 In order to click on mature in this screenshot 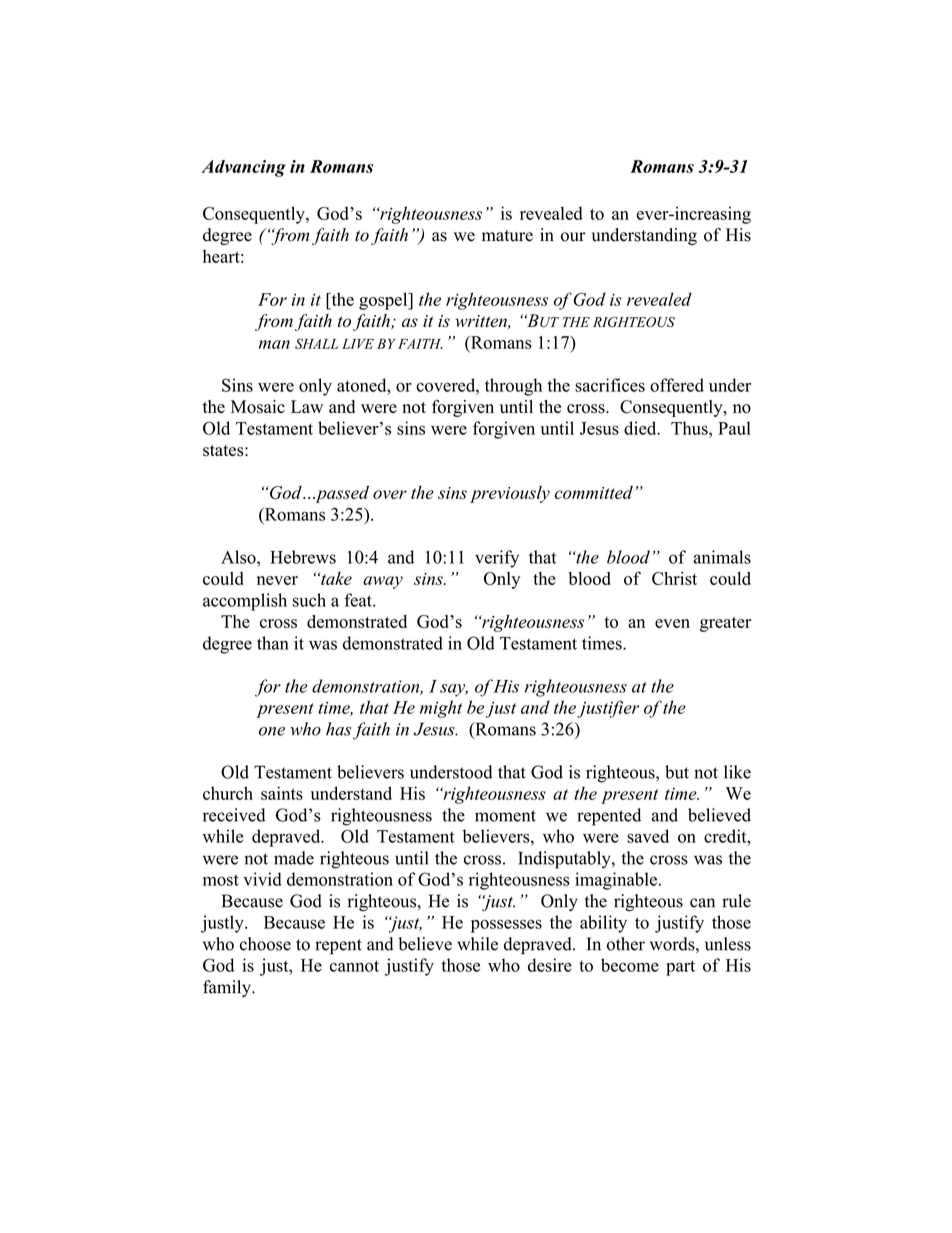, I will do `click(507, 236)`.
